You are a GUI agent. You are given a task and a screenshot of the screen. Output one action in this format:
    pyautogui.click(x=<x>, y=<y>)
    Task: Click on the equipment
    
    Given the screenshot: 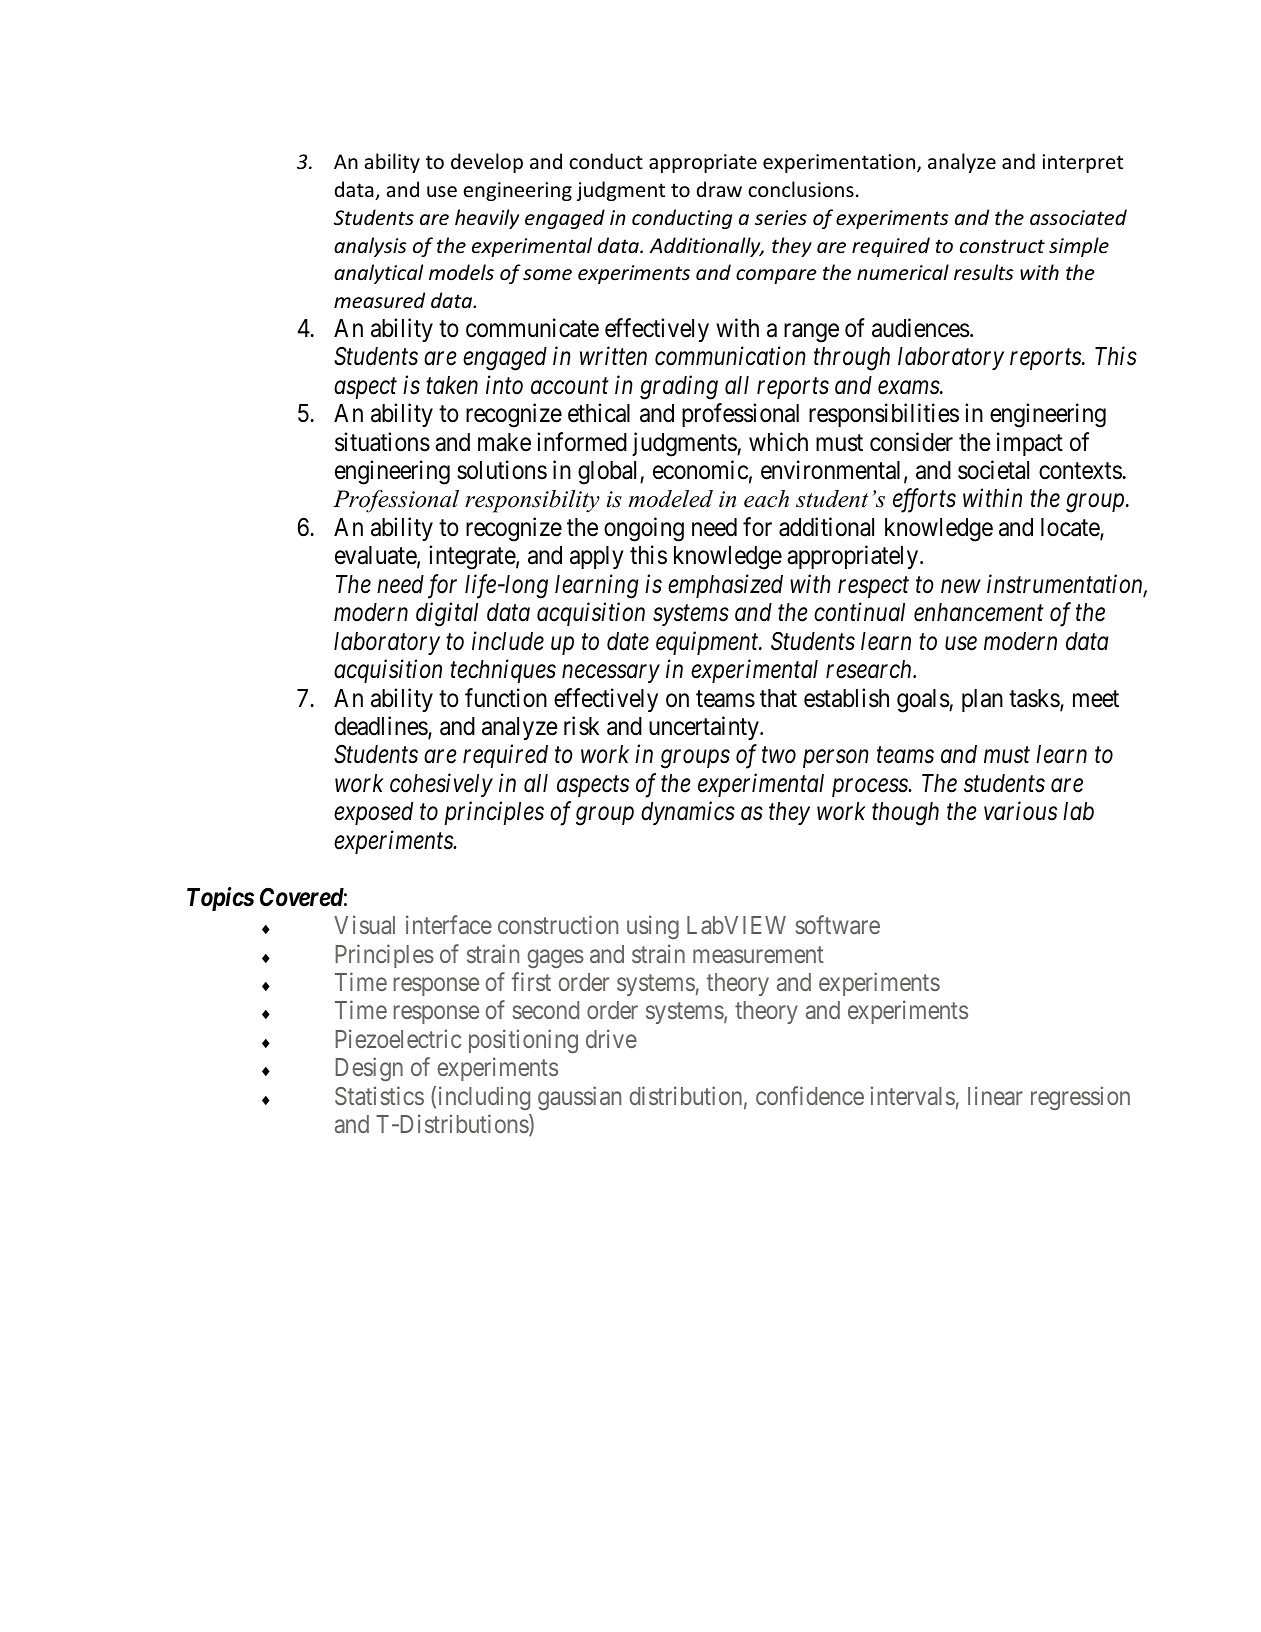 What is the action you would take?
    pyautogui.click(x=708, y=643)
